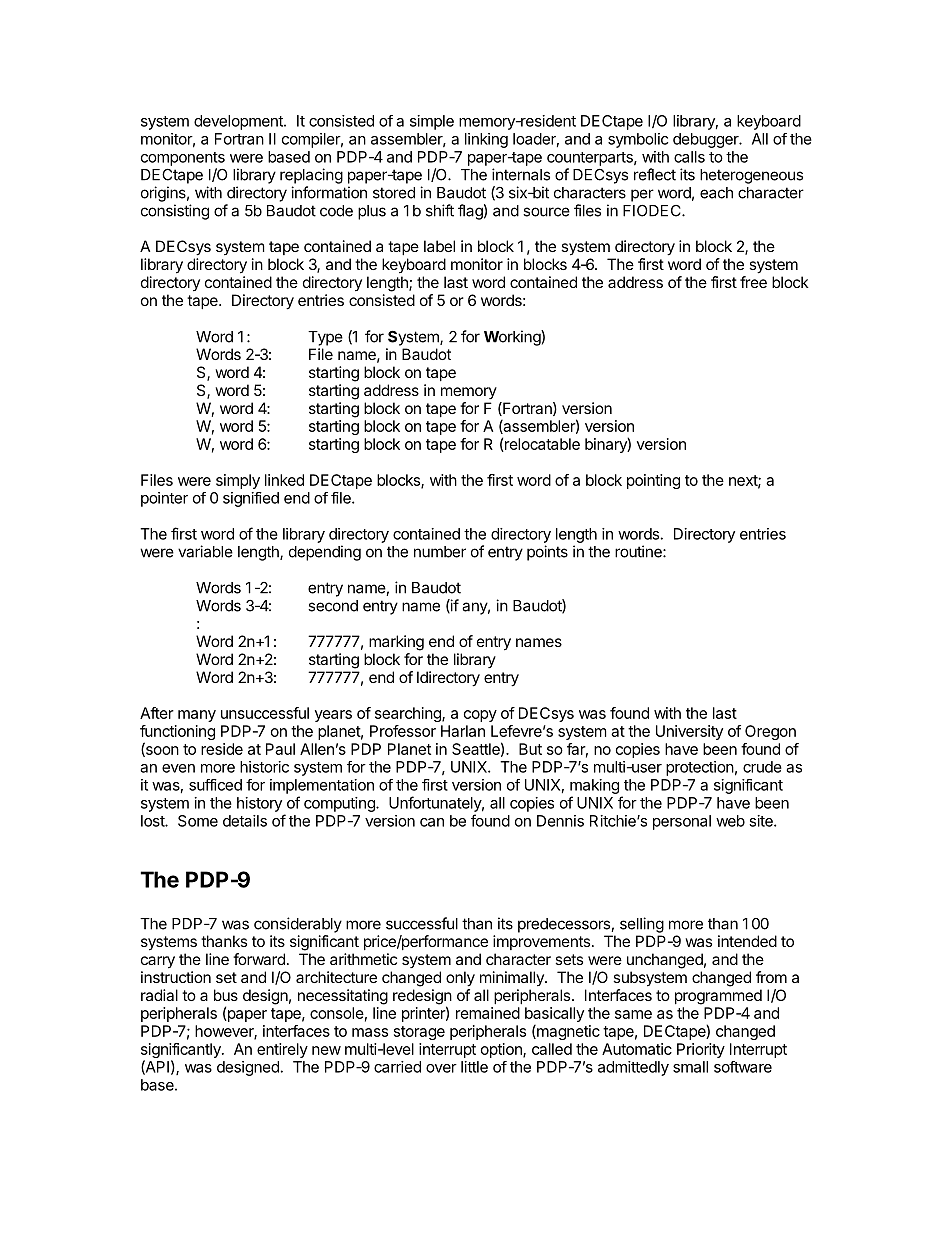 The height and width of the screenshot is (1233, 952). Describe the element at coordinates (282, 1050) in the screenshot. I see `entirely` at that location.
